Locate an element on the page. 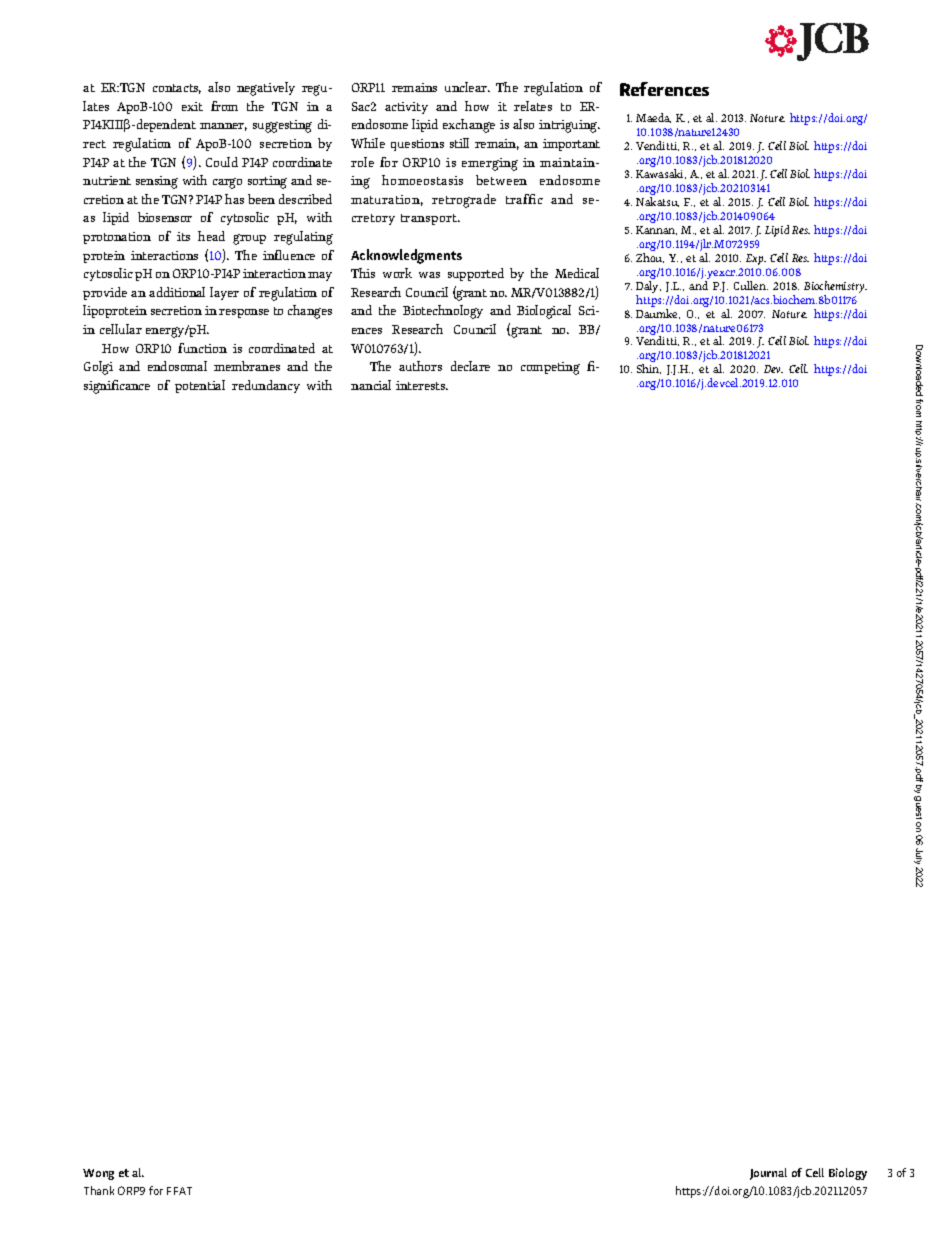 The image size is (952, 1233). potential is located at coordinates (200, 386).
